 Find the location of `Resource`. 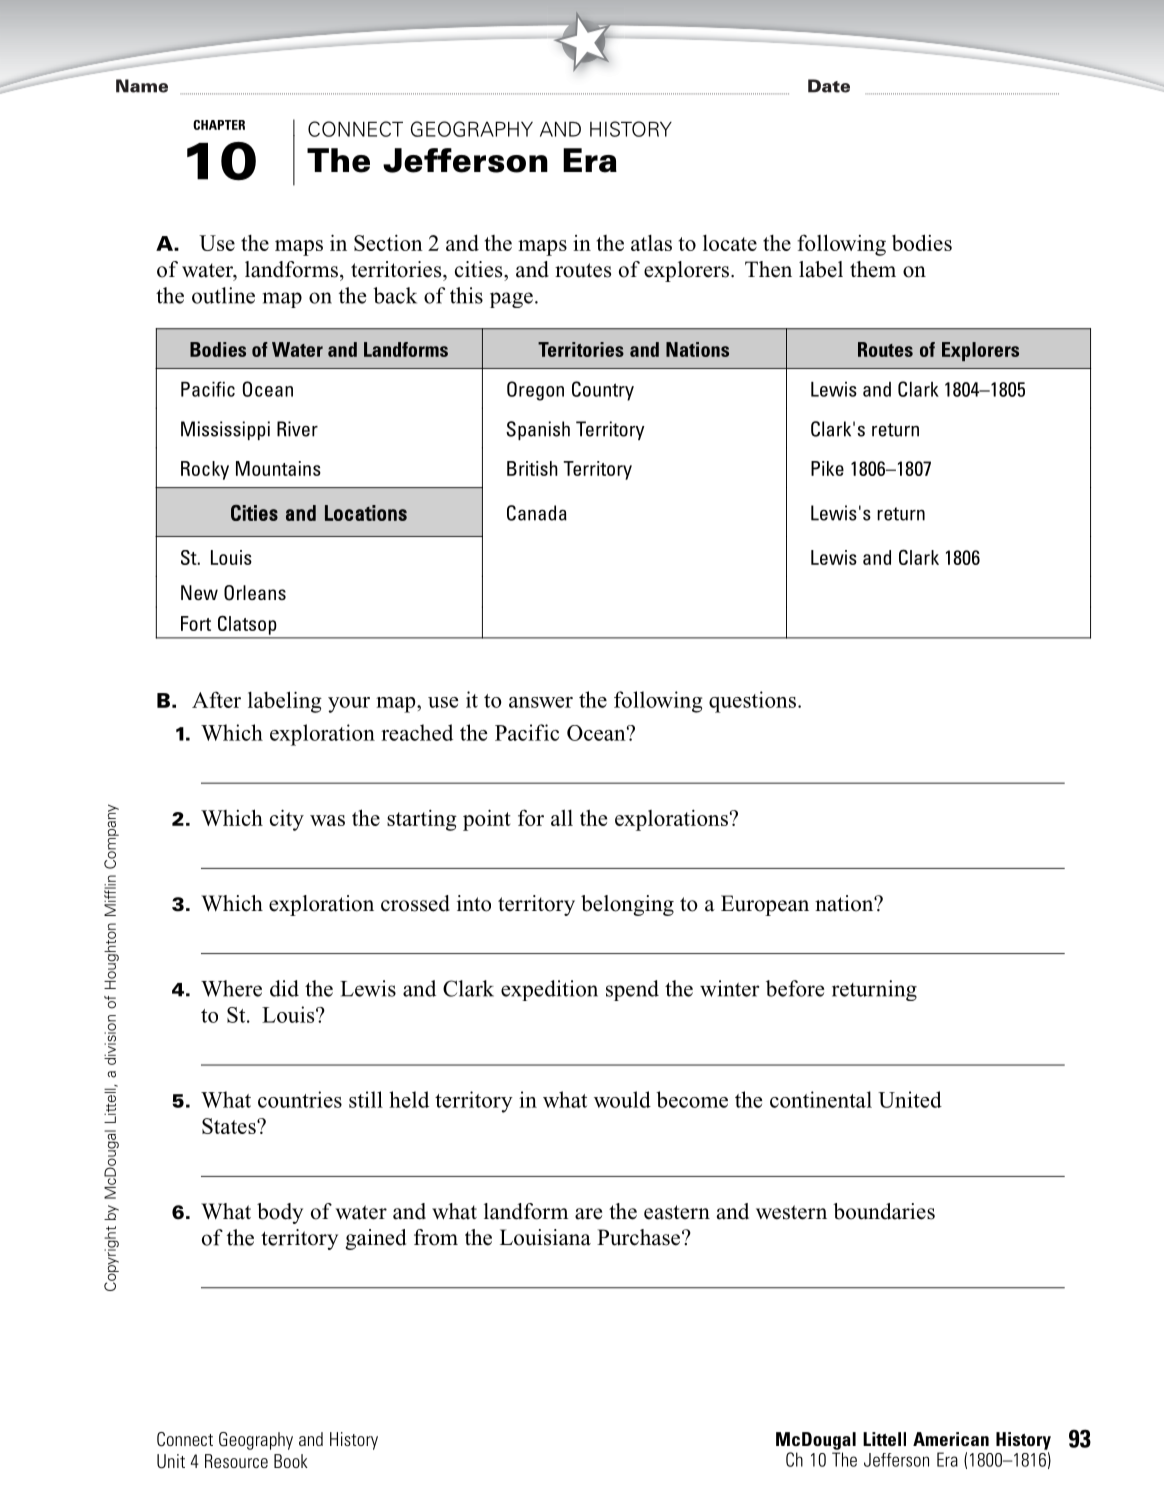

Resource is located at coordinates (236, 1461).
